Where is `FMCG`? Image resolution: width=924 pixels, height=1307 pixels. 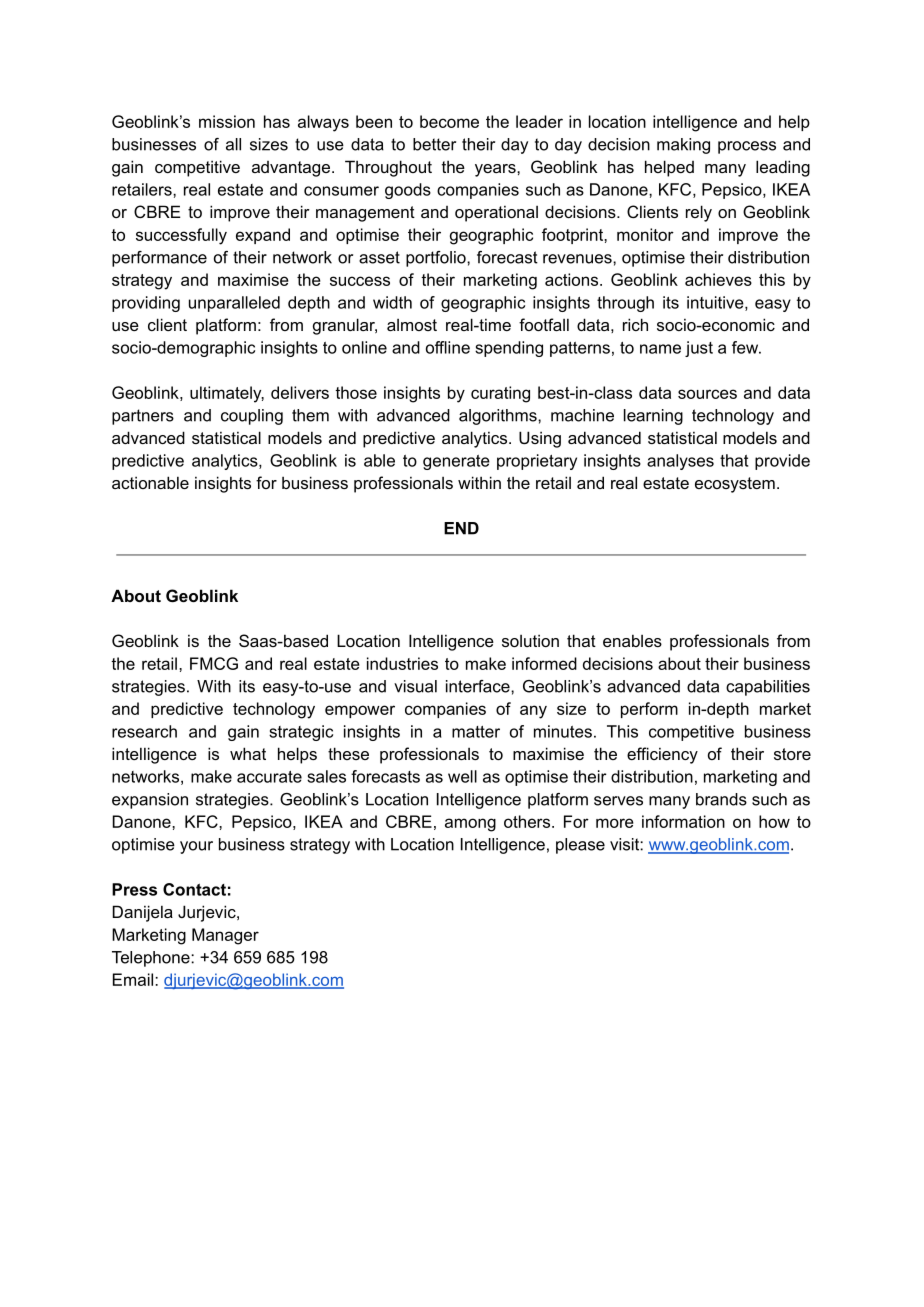 FMCG is located at coordinates (214, 663).
